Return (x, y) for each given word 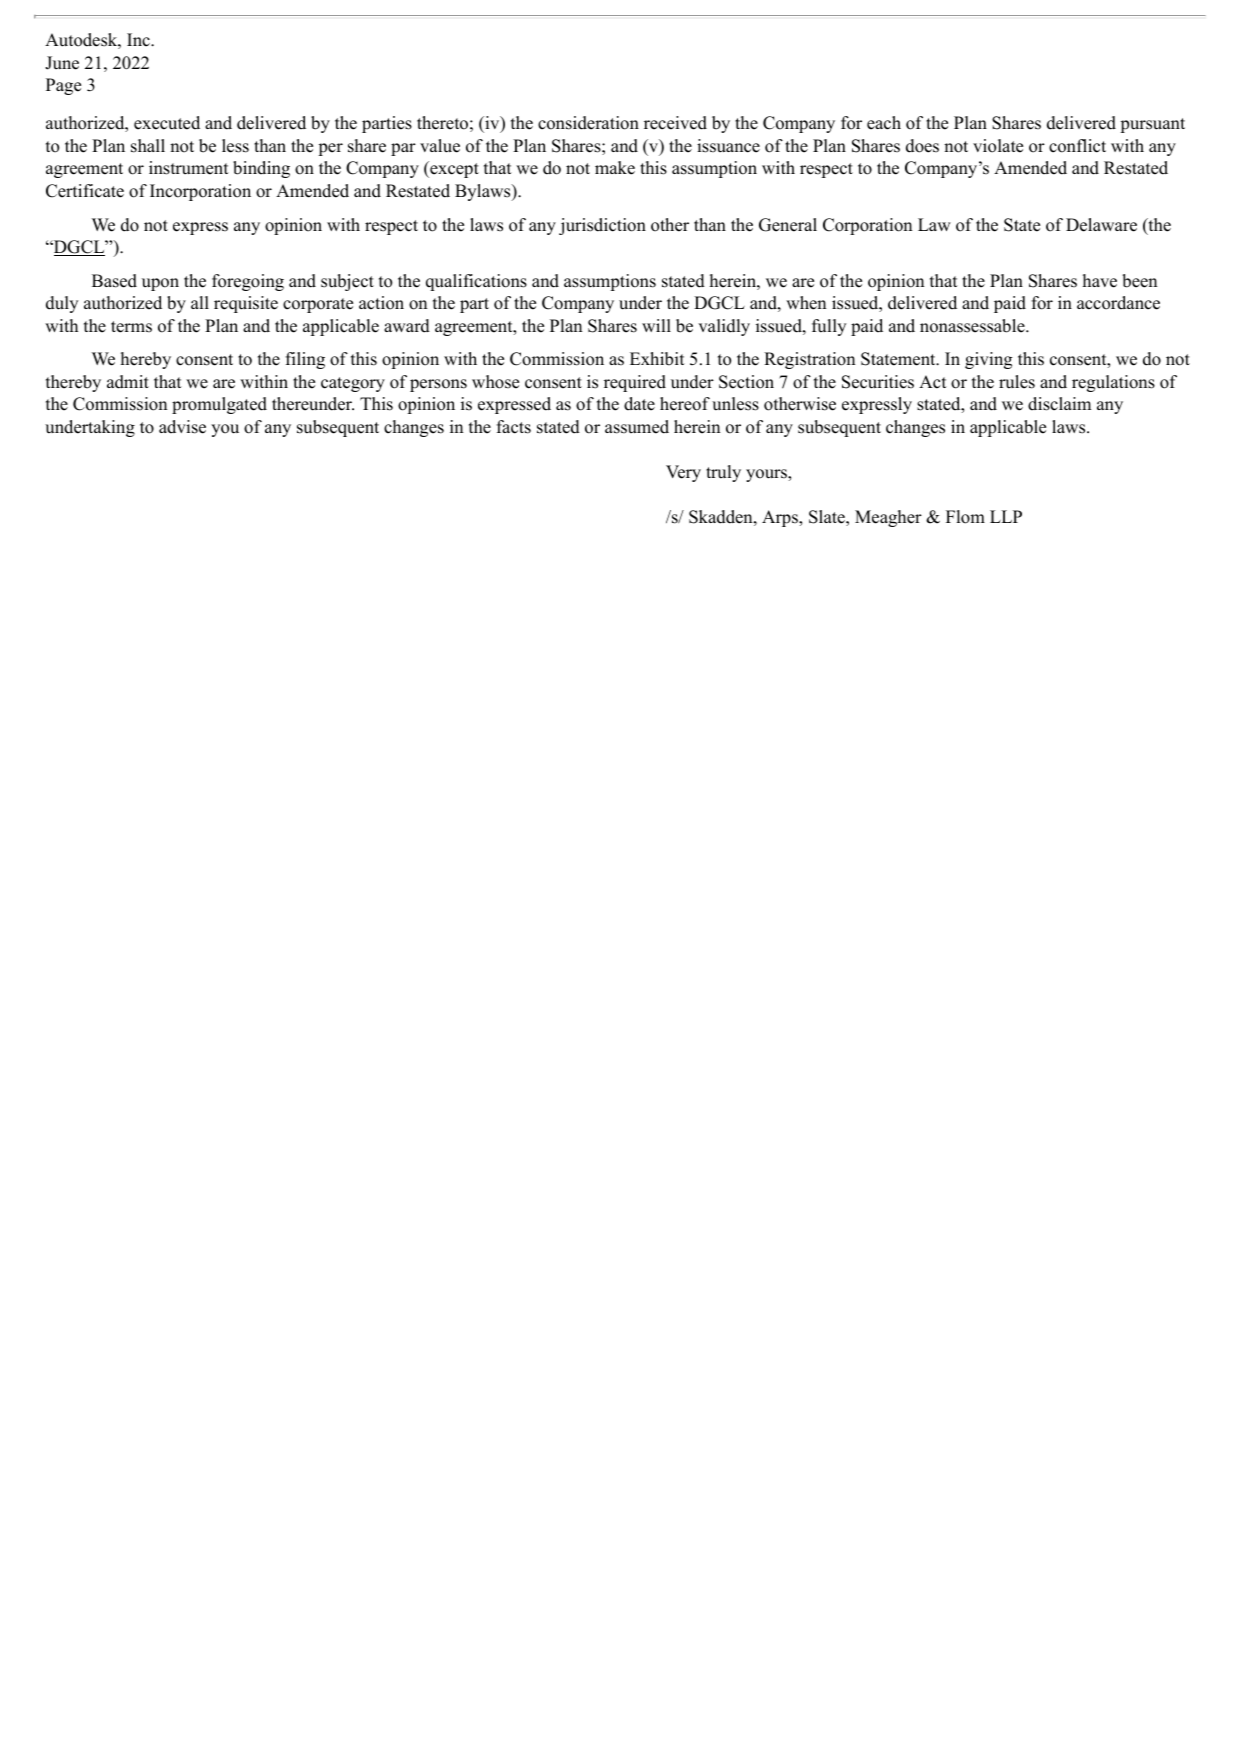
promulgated (219, 405)
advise (182, 427)
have (1100, 281)
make (615, 168)
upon (160, 284)
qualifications (476, 282)
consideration (588, 123)
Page (63, 86)
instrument (189, 168)
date (639, 404)
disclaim (1059, 404)
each (884, 123)
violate (998, 146)
